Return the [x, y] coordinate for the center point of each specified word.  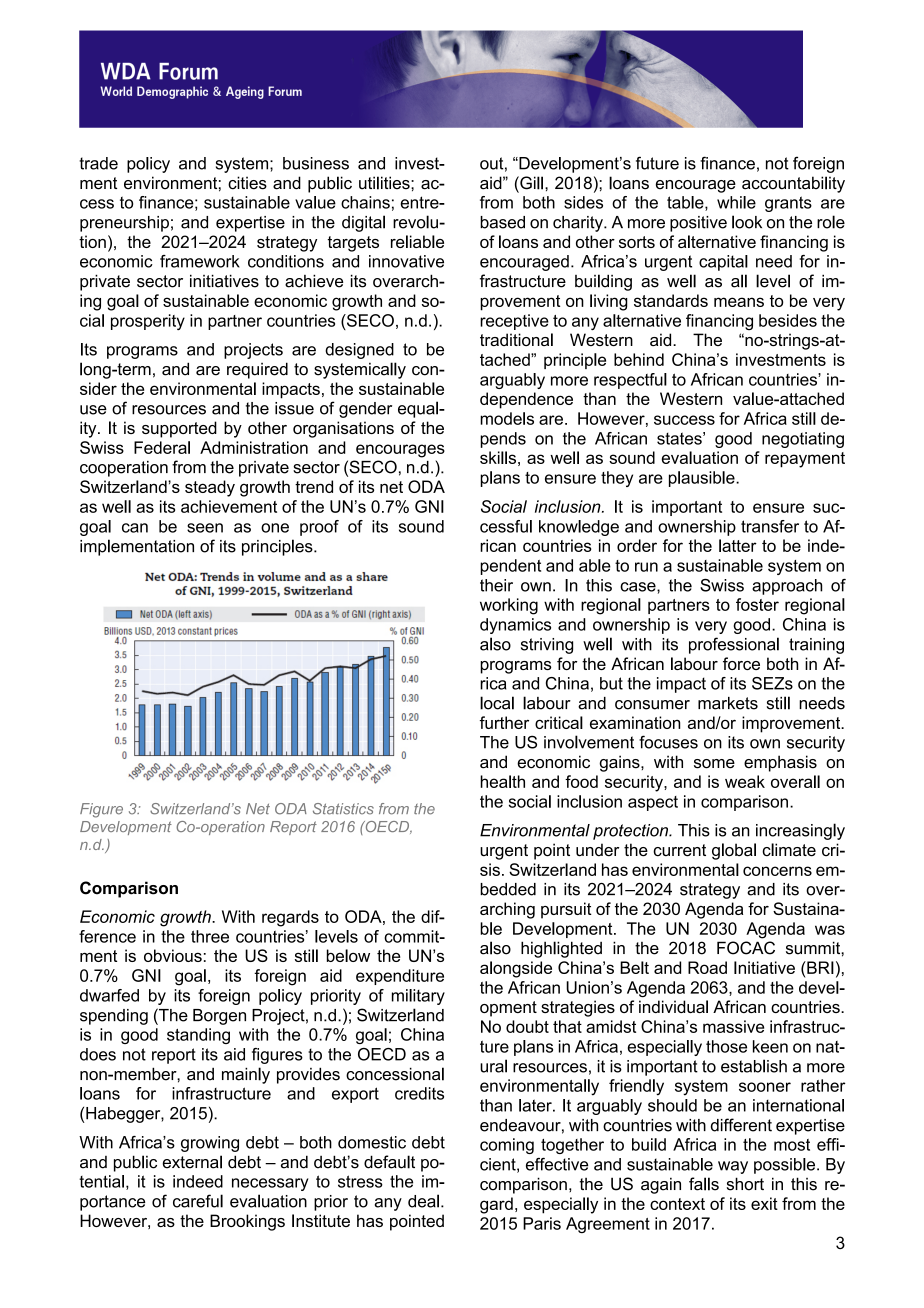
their [496, 585]
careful [198, 1201]
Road [707, 967]
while [736, 202]
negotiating [803, 440]
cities [247, 183]
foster [757, 604]
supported [179, 429]
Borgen [219, 1017]
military [418, 997]
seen [205, 528]
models [507, 418]
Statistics [343, 809]
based [502, 222]
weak [745, 781]
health [502, 781]
